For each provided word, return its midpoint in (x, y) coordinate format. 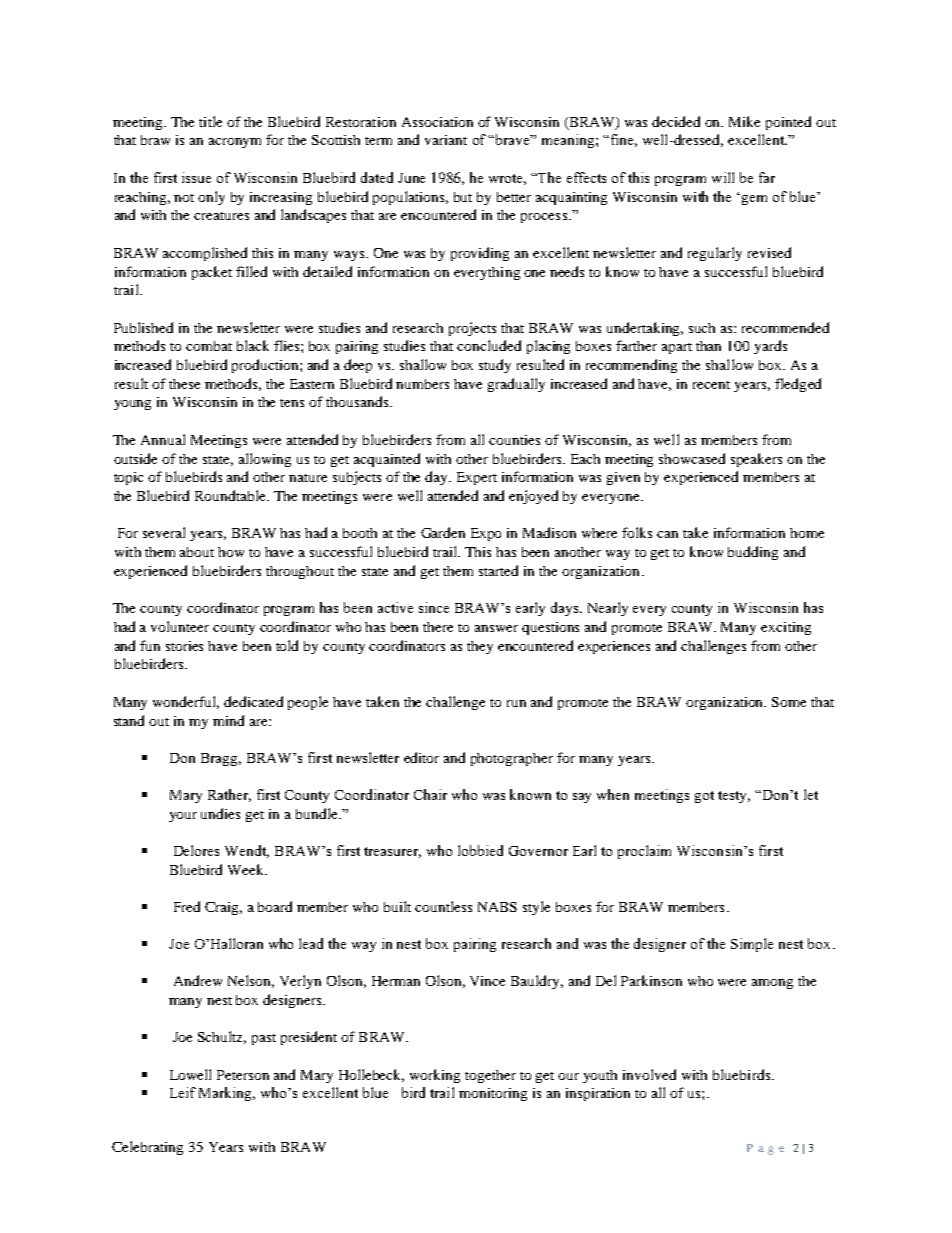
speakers (756, 460)
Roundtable (232, 495)
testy (734, 797)
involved (649, 1074)
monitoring (493, 1094)
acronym (235, 143)
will (723, 177)
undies (220, 813)
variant (446, 140)
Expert (477, 478)
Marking (227, 1094)
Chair (430, 794)
